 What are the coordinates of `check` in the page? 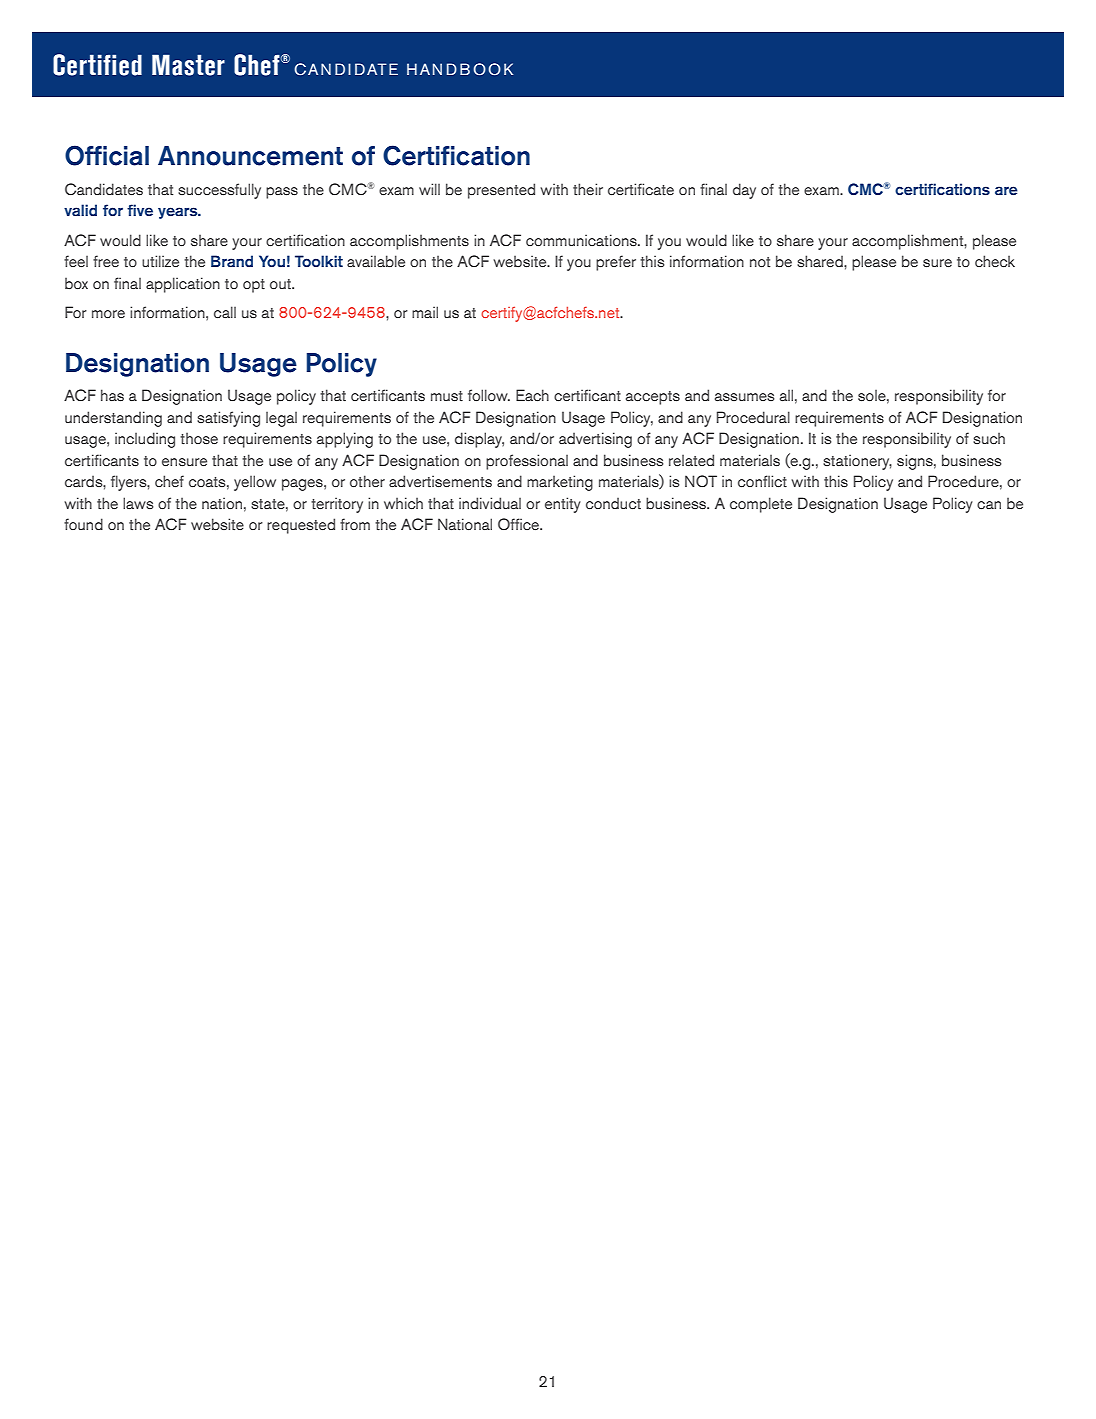 It's located at (995, 261).
